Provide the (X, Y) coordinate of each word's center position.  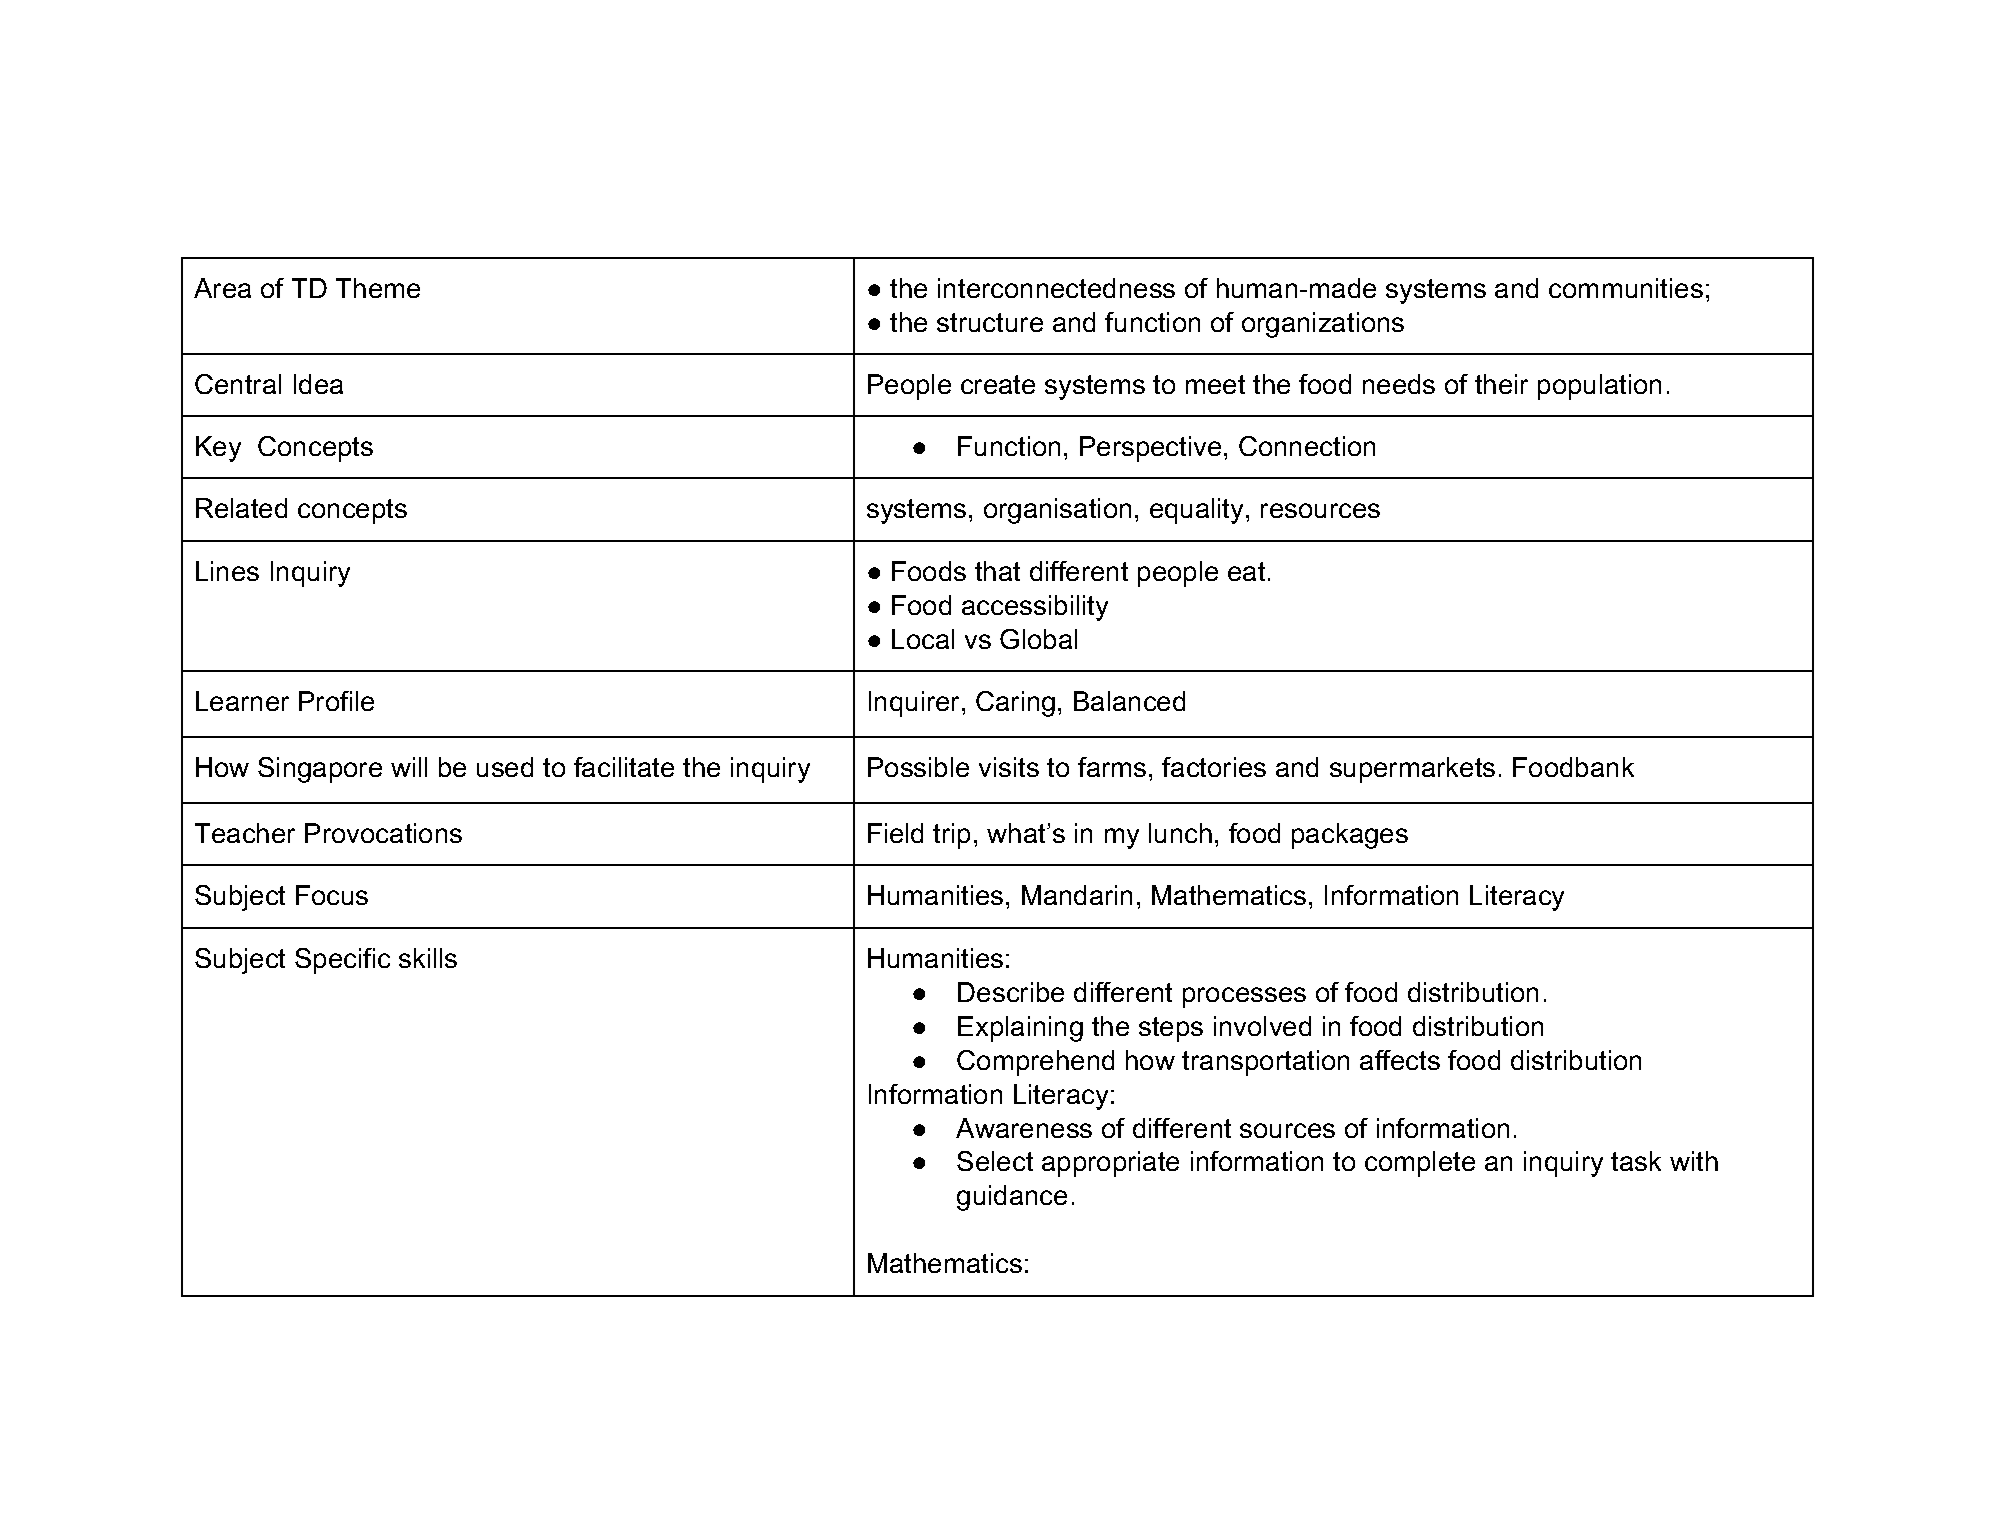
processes (1244, 997)
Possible (918, 767)
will (409, 767)
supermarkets (1412, 770)
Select (995, 1161)
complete (1420, 1164)
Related (241, 508)
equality (1198, 511)
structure (990, 322)
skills (428, 958)
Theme (378, 288)
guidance (1012, 1198)
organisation (1057, 511)
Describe (1011, 992)
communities (1626, 288)
